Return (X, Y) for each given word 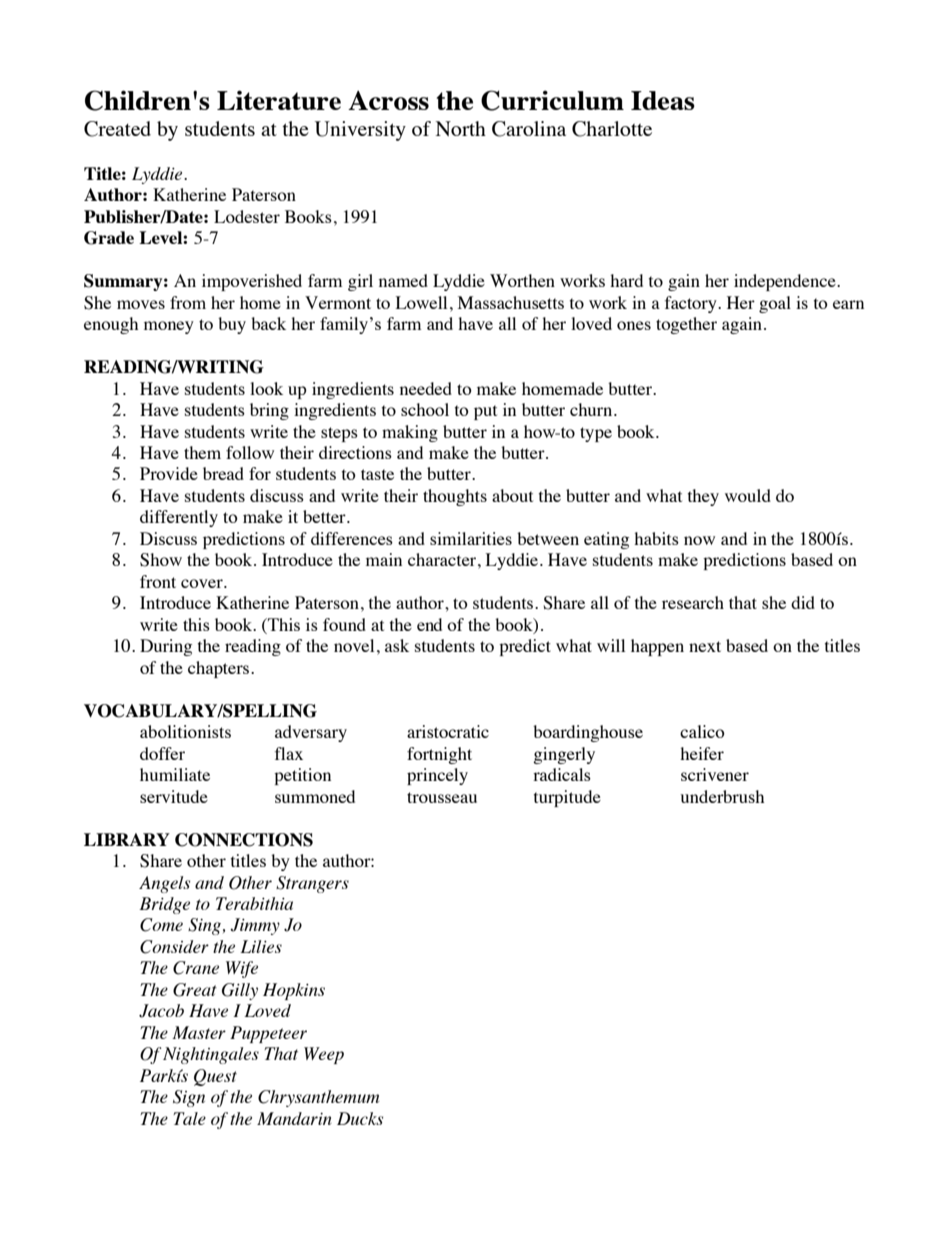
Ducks (360, 1118)
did (803, 602)
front (158, 581)
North (461, 128)
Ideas (663, 100)
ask (397, 645)
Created (117, 129)
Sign (189, 1098)
